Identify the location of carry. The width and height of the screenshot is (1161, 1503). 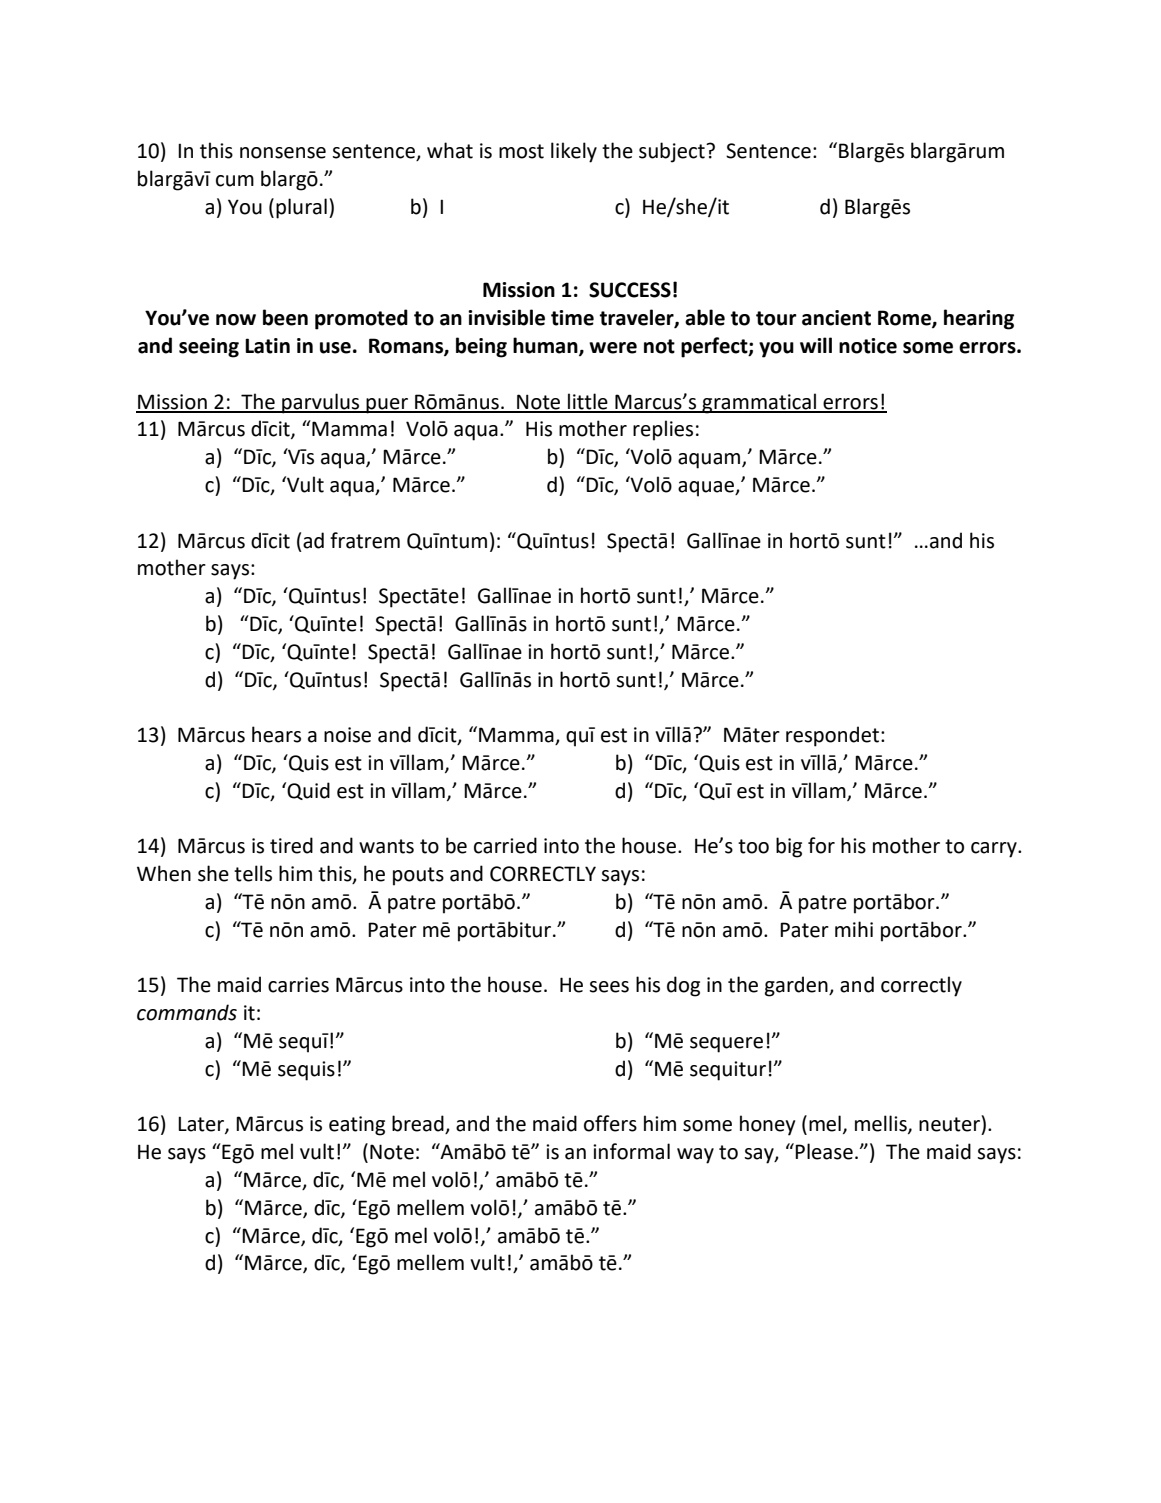
(995, 850).
